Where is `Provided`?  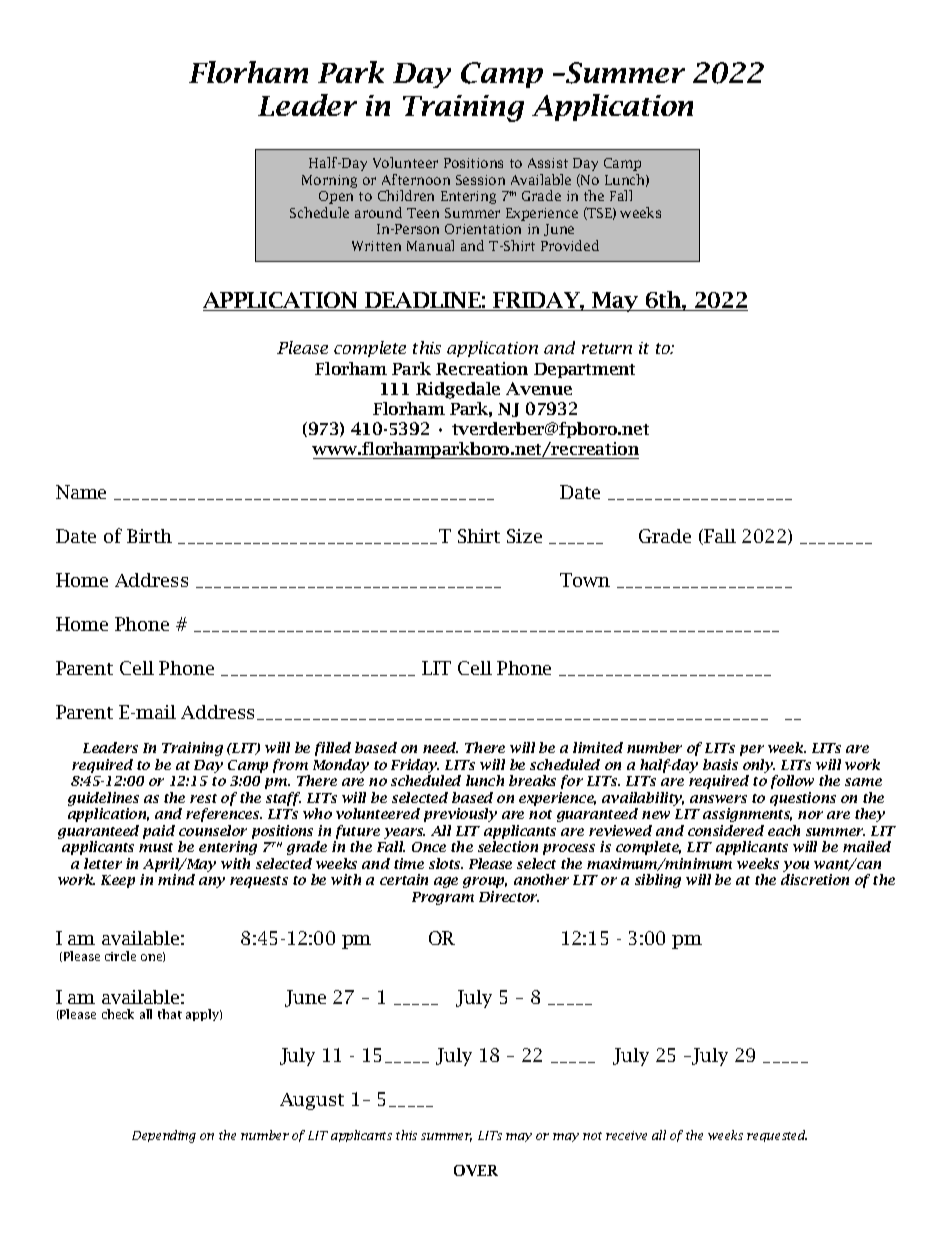 Provided is located at coordinates (570, 245).
